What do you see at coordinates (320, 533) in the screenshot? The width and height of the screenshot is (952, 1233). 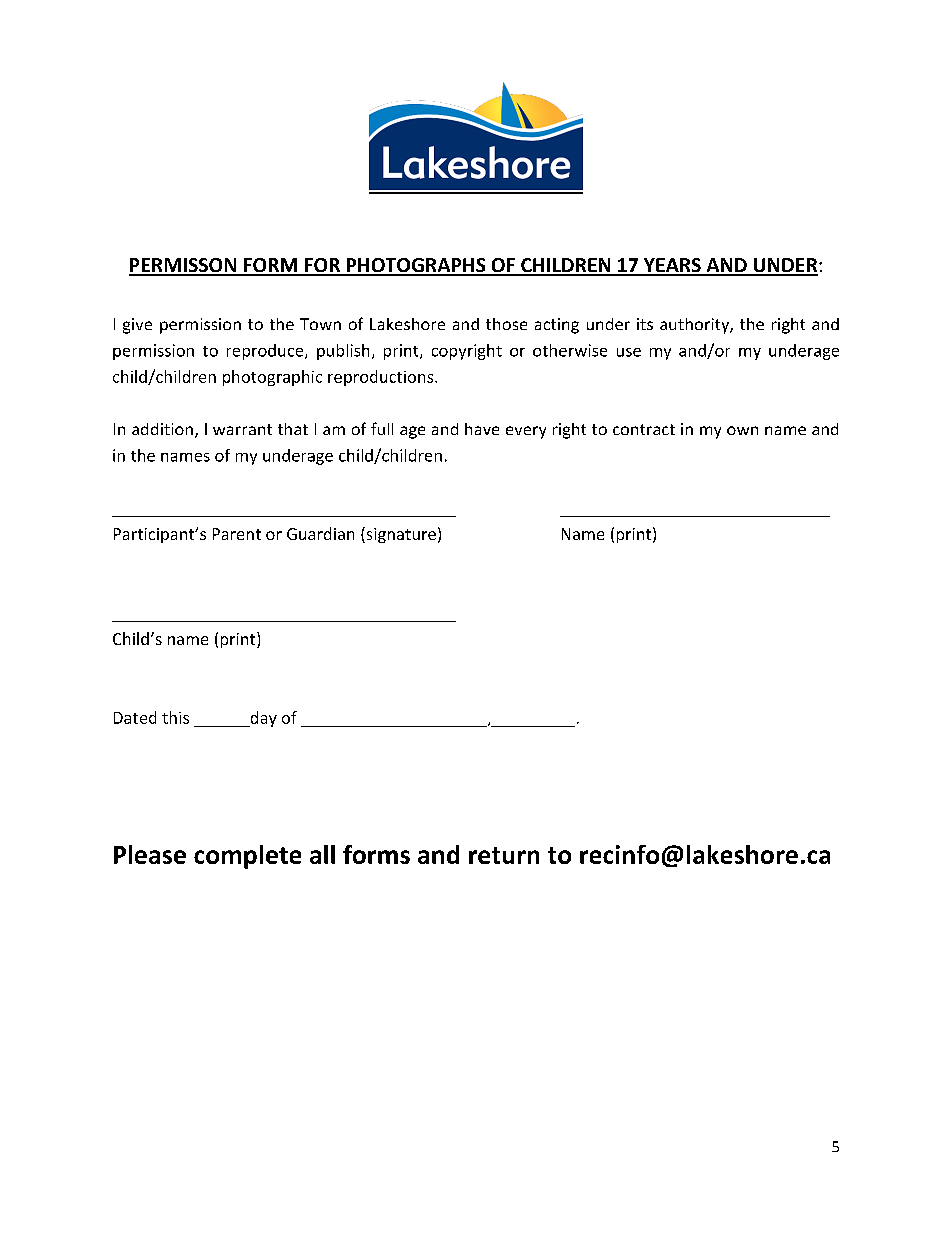 I see `Guardian` at bounding box center [320, 533].
